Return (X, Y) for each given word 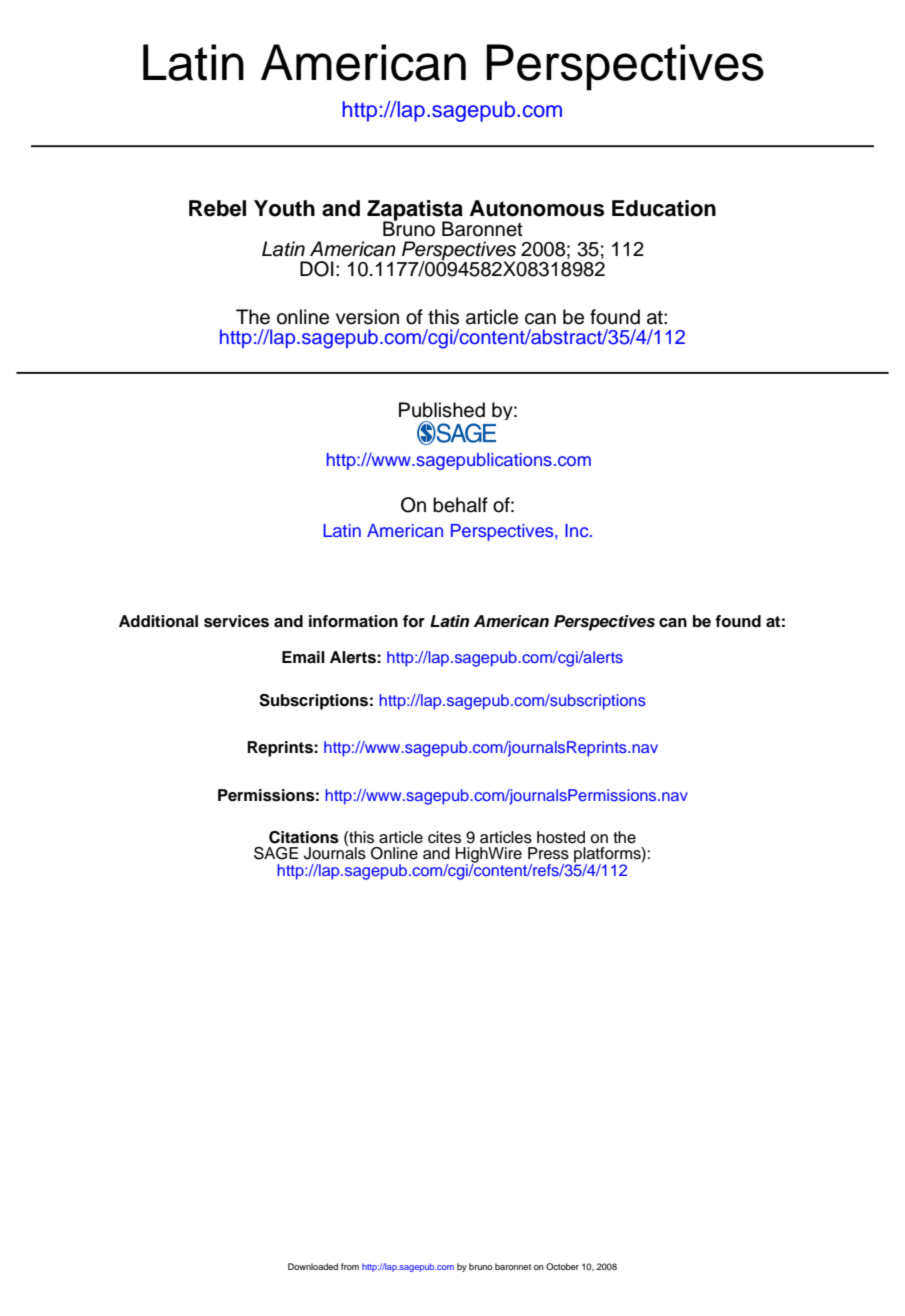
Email (303, 657)
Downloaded (313, 1266)
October (562, 1266)
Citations (304, 837)
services (236, 621)
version (367, 317)
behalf (460, 505)
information (353, 621)
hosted (561, 837)
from (350, 1266)
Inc (578, 530)
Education (664, 208)
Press (548, 853)
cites (444, 837)
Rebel (217, 208)
